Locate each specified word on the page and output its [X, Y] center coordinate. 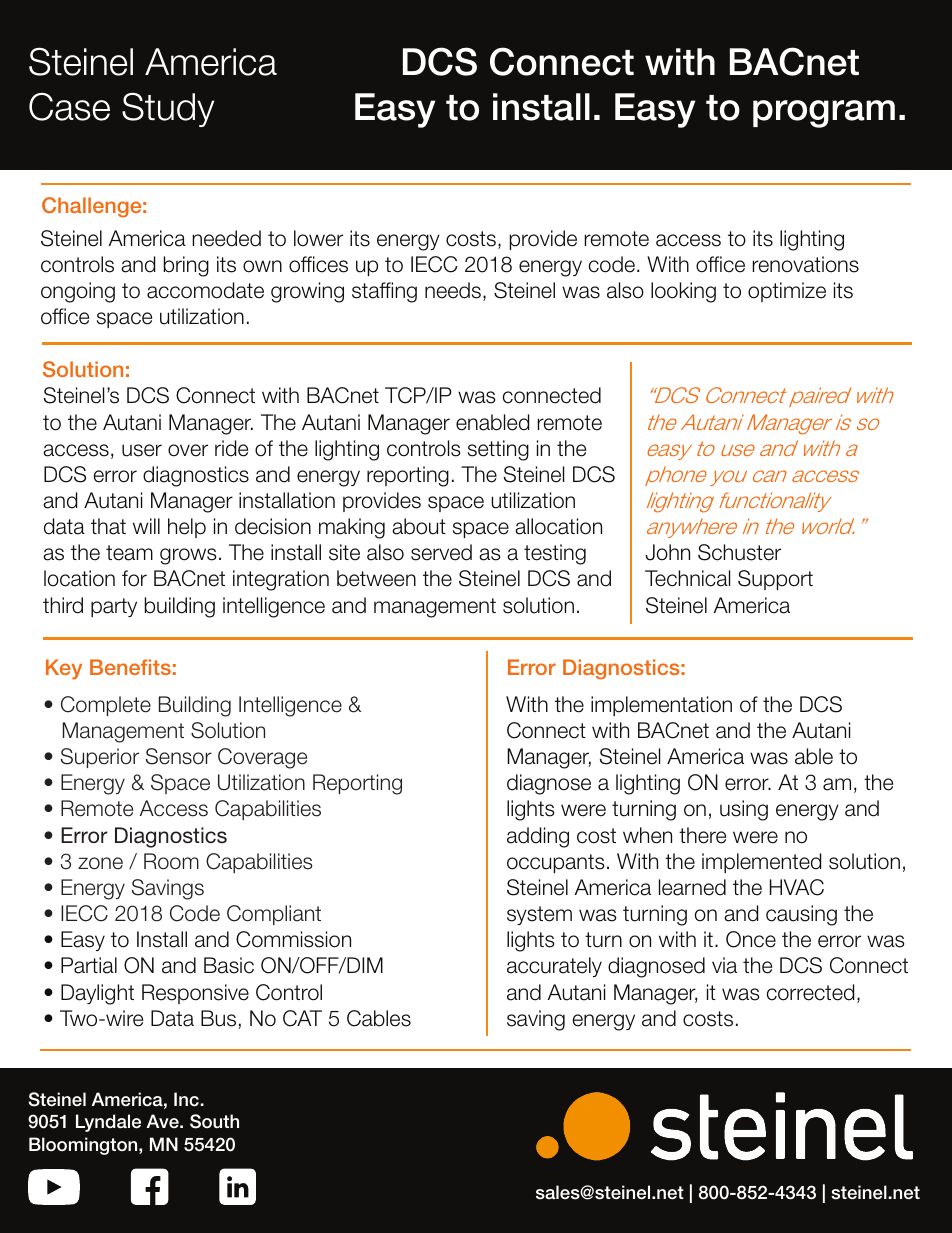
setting [498, 450]
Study [168, 109]
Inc [186, 1099]
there [702, 835]
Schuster [739, 552]
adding [538, 837]
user [142, 450]
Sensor [179, 756]
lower [318, 238]
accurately [554, 967]
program [824, 114]
